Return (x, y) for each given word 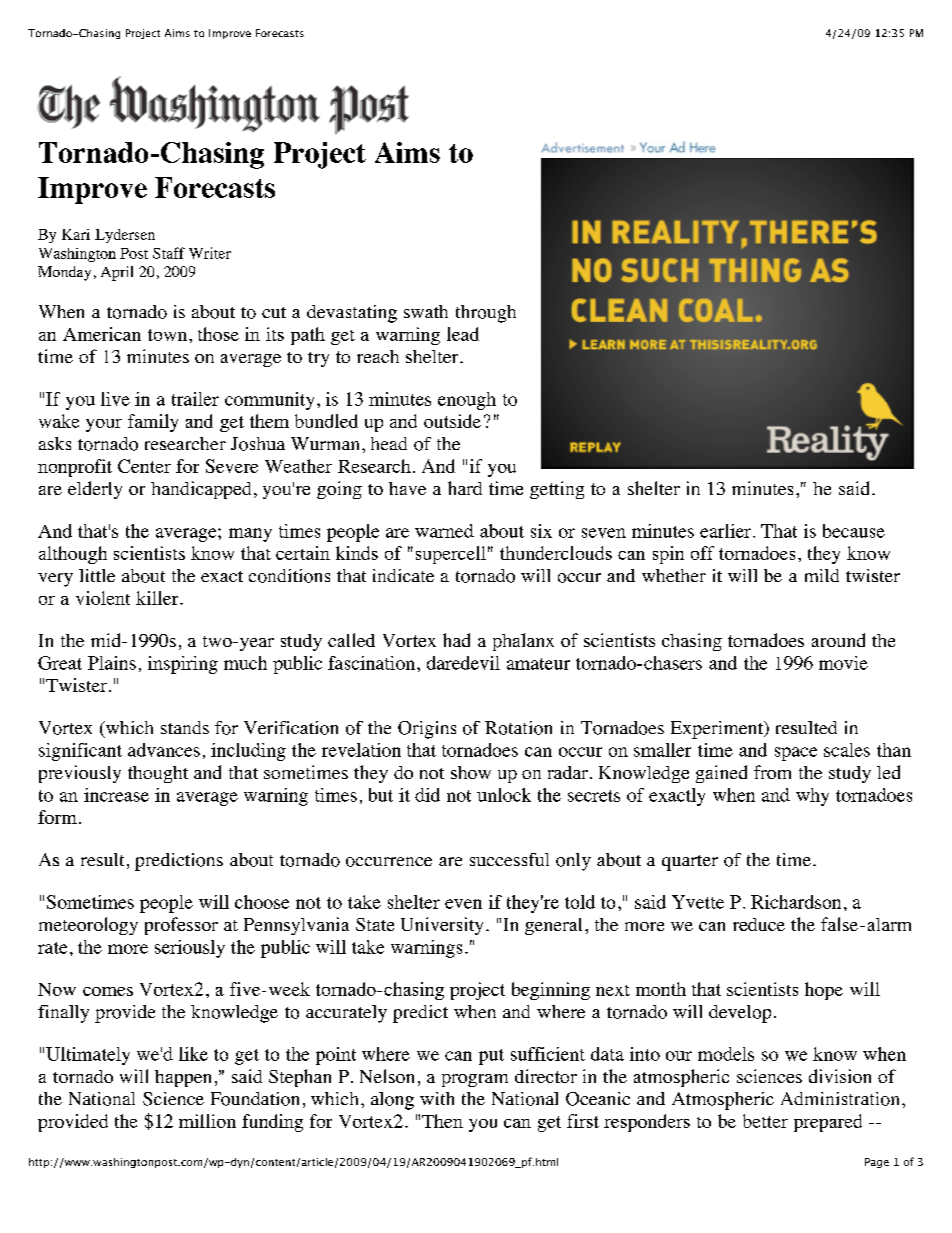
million (207, 1121)
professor (181, 926)
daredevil (463, 663)
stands (185, 727)
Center (144, 466)
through (486, 314)
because (854, 531)
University (442, 926)
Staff (169, 253)
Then (442, 1121)
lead (463, 334)
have (407, 488)
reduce (759, 924)
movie (843, 663)
